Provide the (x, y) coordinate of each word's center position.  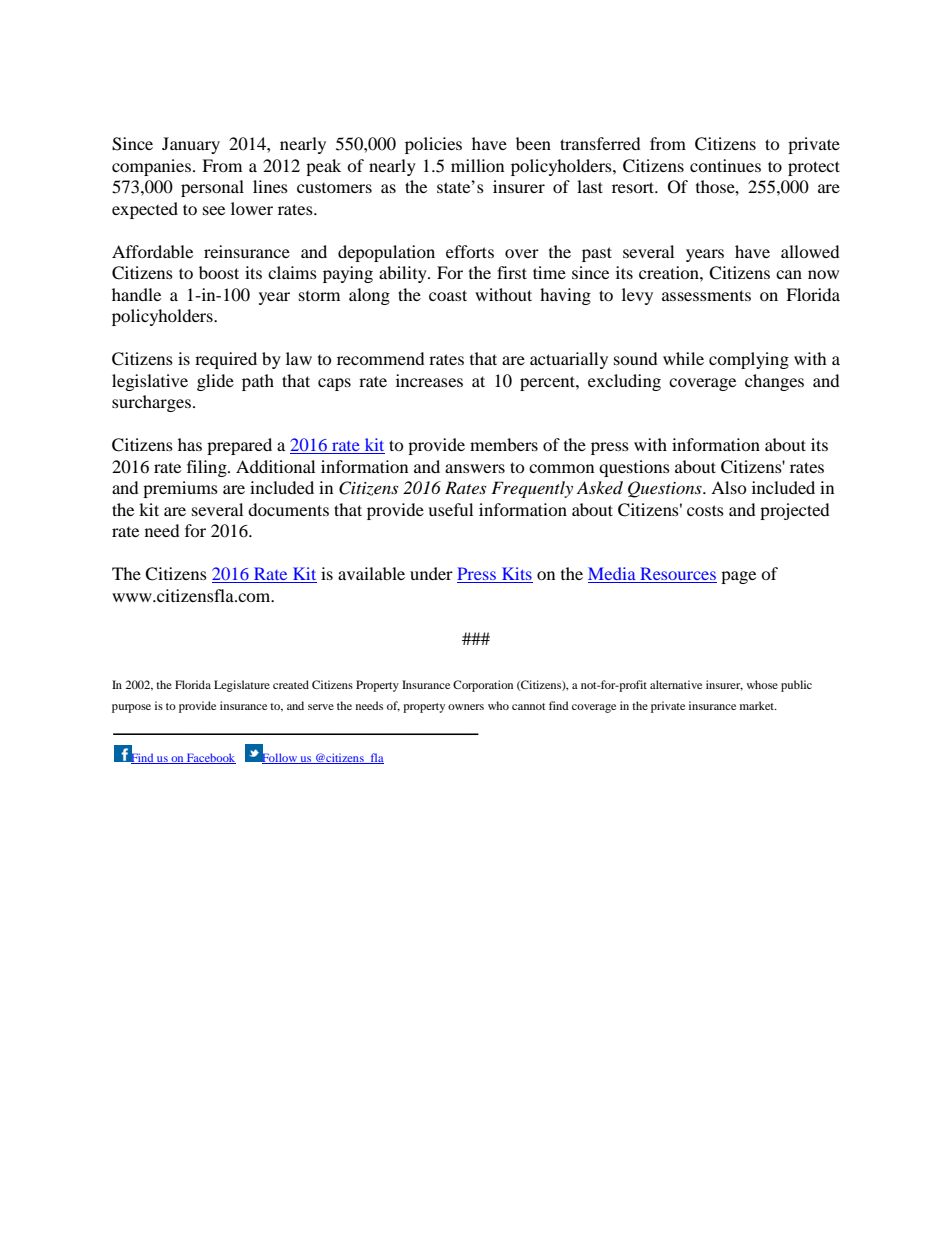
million (477, 165)
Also (729, 487)
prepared (239, 446)
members (504, 444)
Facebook (210, 758)
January (191, 145)
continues (725, 165)
